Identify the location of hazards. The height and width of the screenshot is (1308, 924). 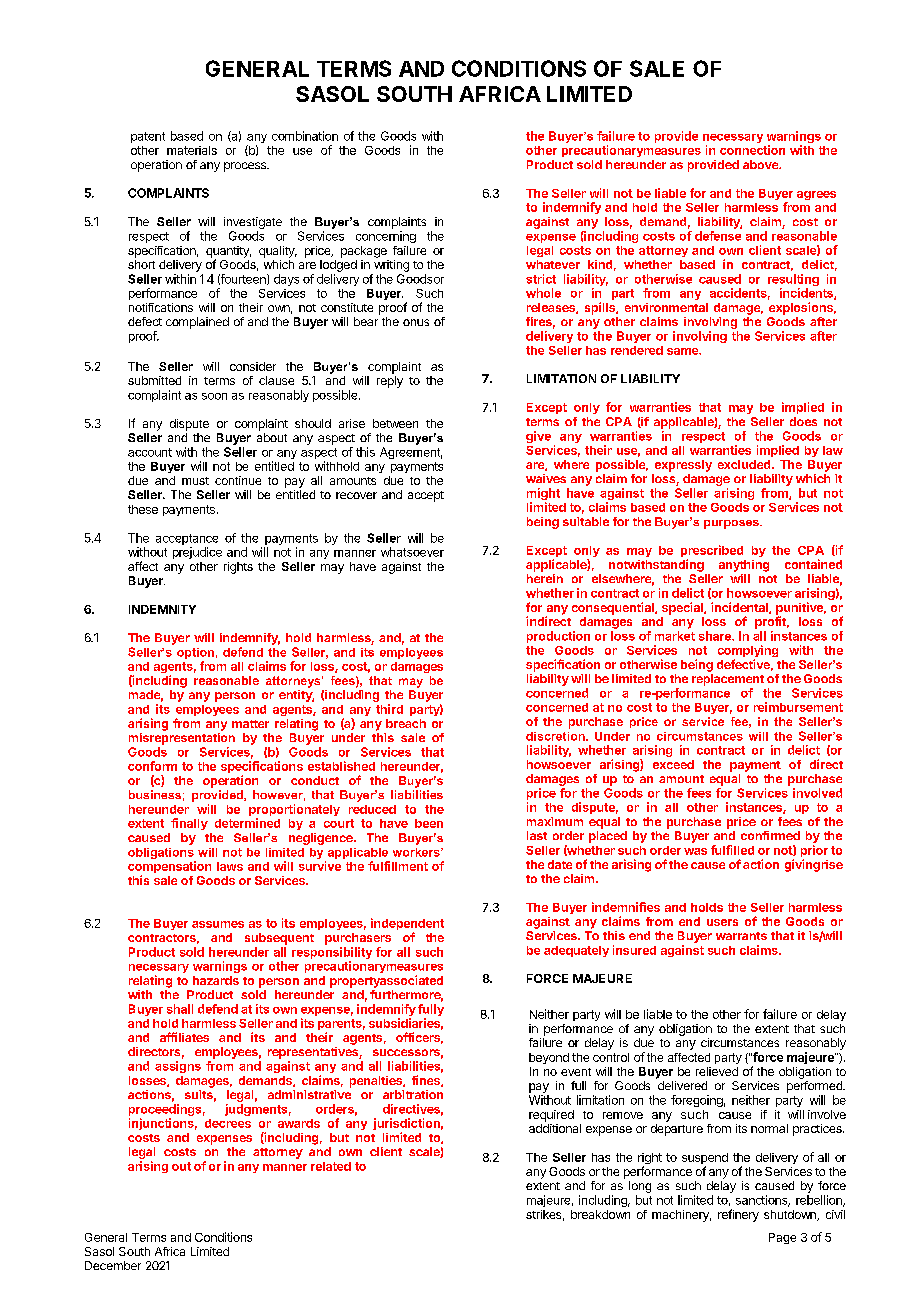
(216, 980).
